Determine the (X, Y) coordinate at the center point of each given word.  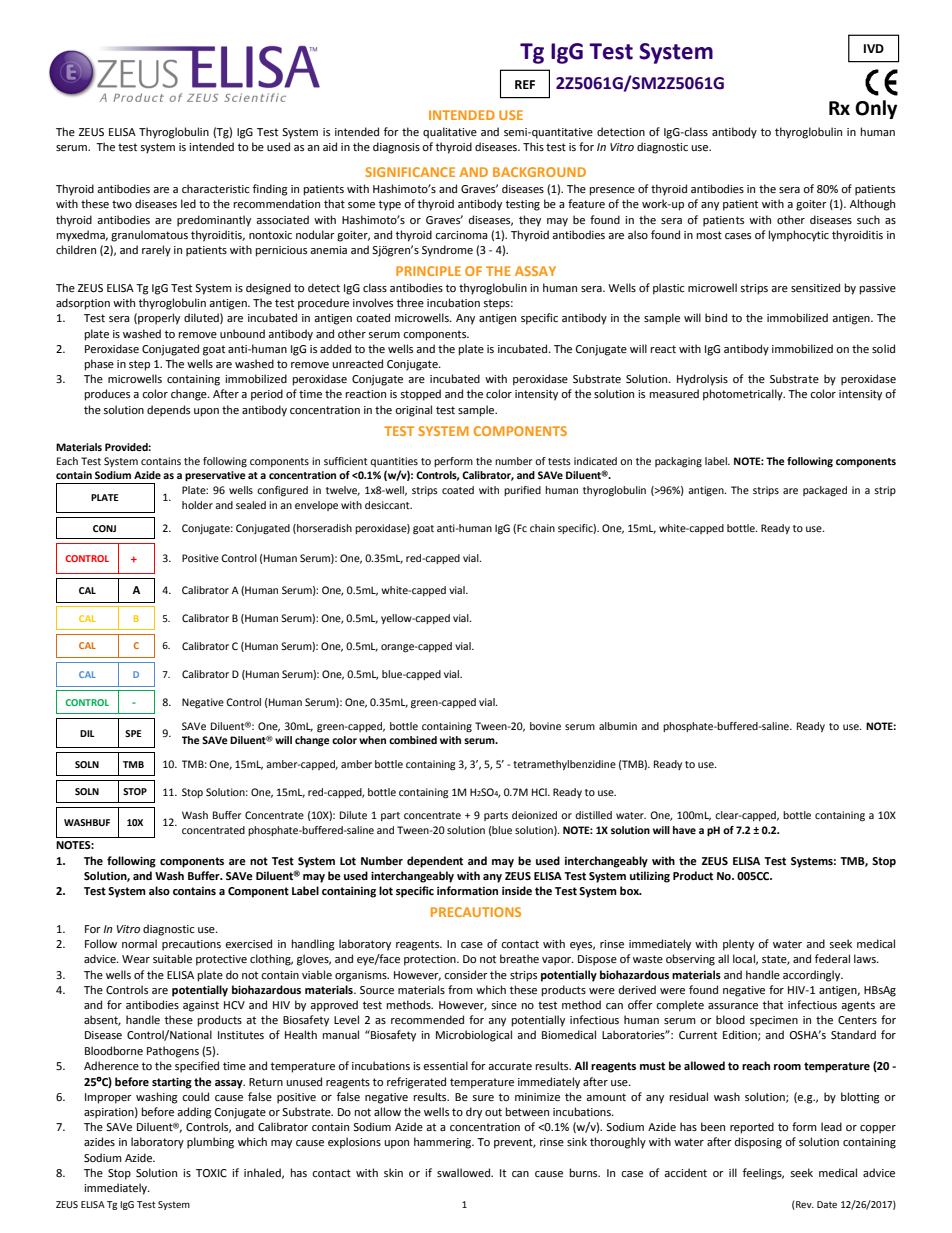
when (372, 740)
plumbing (210, 1143)
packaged (825, 491)
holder (197, 505)
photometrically (744, 395)
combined (413, 740)
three (410, 303)
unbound (242, 334)
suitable (172, 959)
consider (466, 975)
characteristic (215, 189)
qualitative (450, 133)
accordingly (813, 976)
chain (542, 528)
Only (876, 109)
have (684, 830)
